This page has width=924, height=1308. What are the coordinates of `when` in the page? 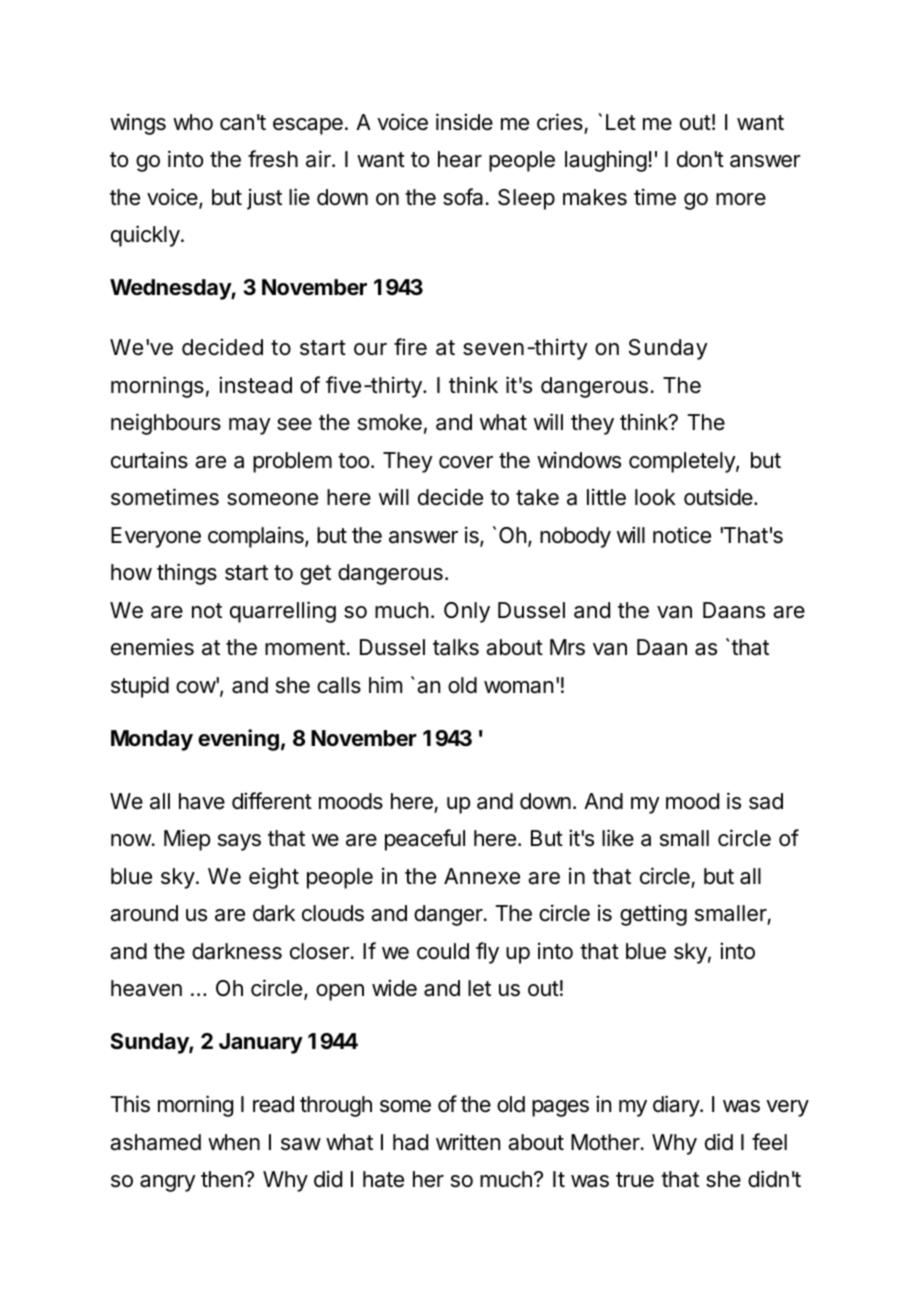 It's located at (234, 1142).
